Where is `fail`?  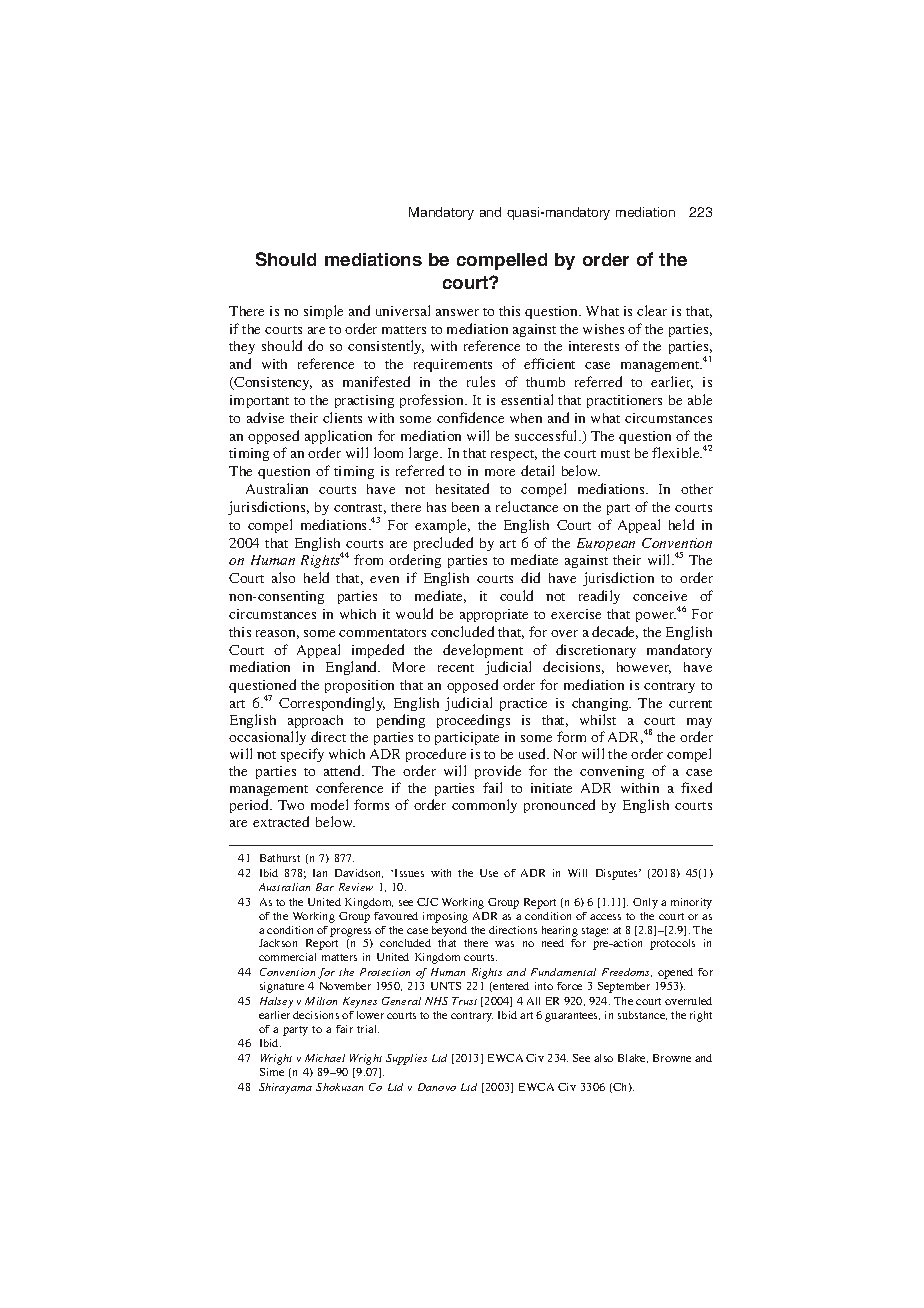
fail is located at coordinates (492, 787).
